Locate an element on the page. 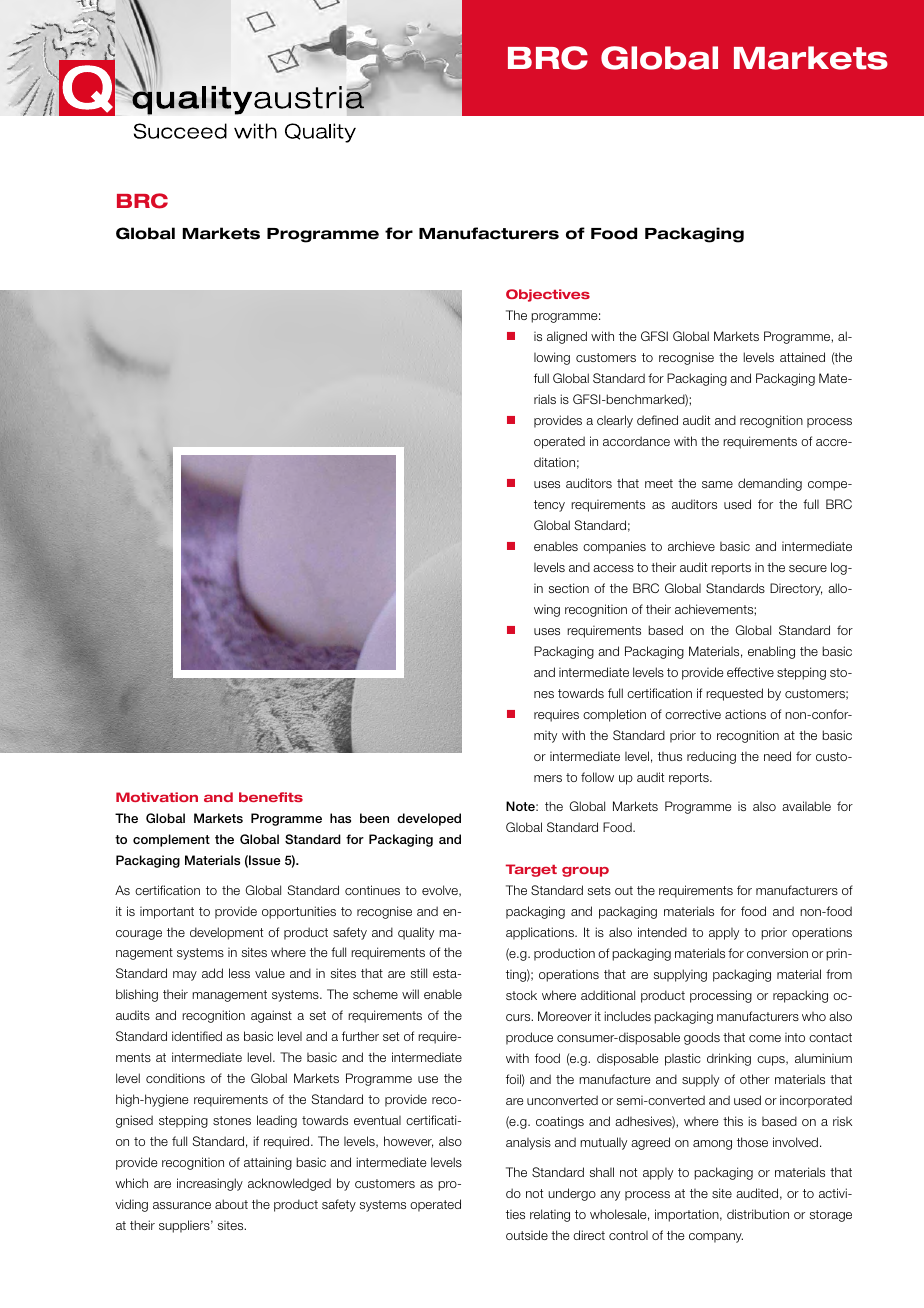 The width and height of the image is (924, 1308). about is located at coordinates (231, 1204).
